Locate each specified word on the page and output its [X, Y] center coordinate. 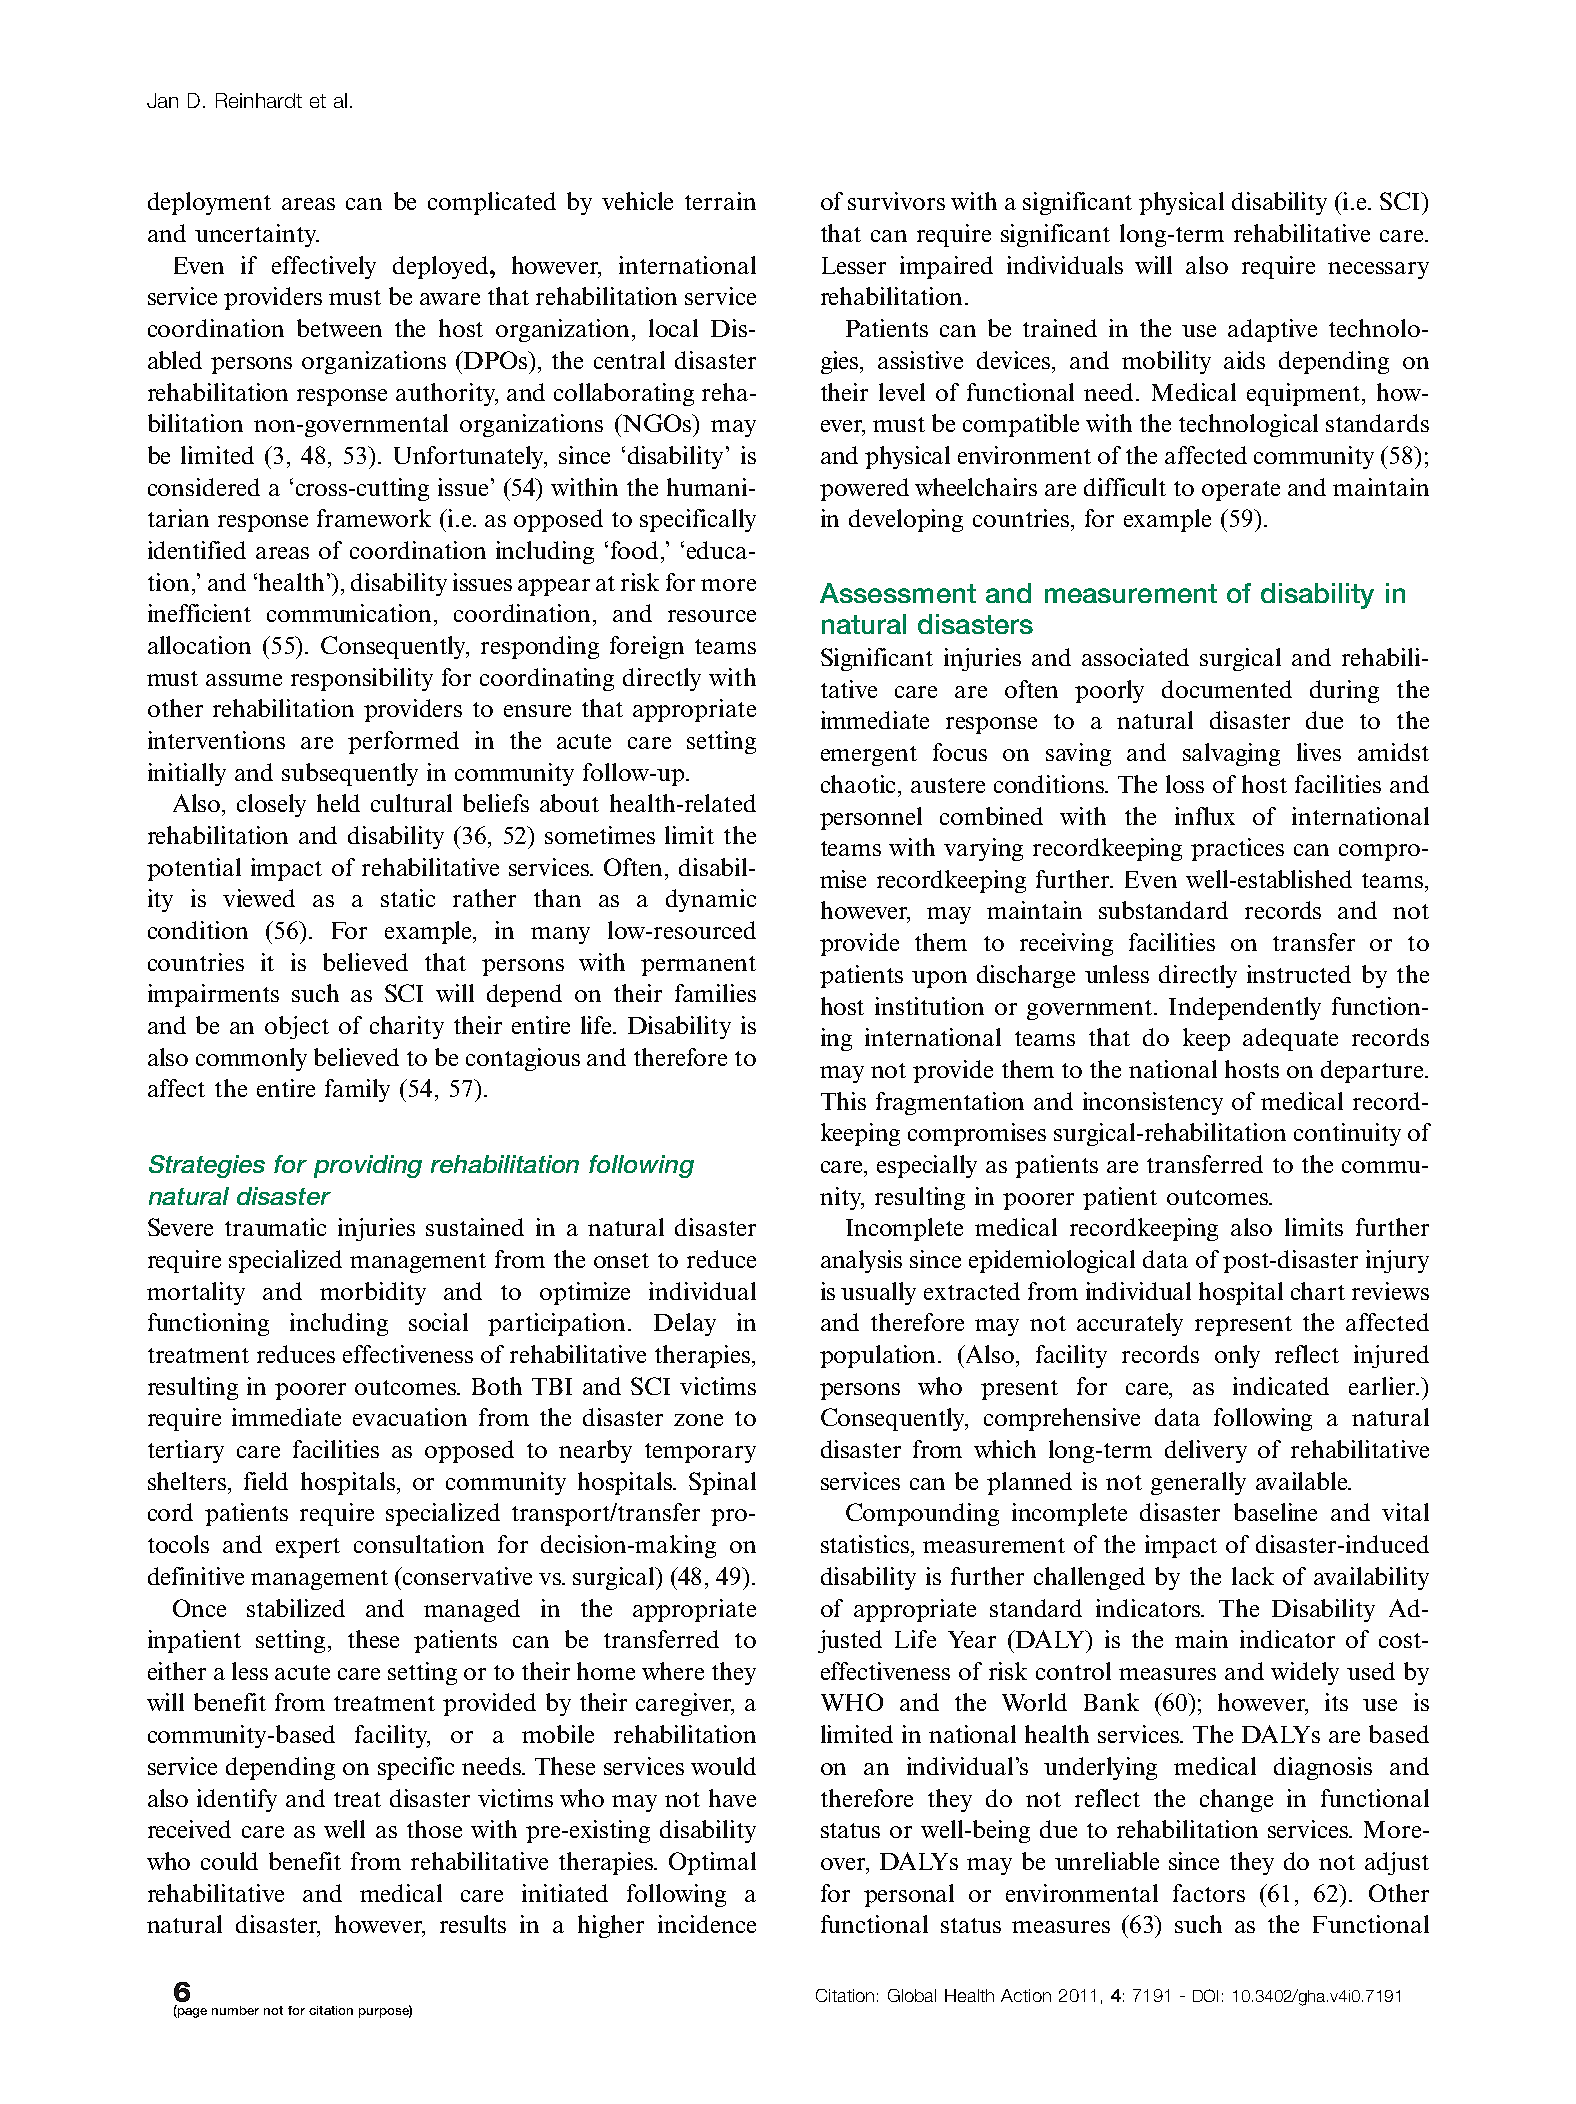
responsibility [362, 679]
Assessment [898, 593]
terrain [720, 201]
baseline [1275, 1512]
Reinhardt [259, 100]
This [843, 1101]
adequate [1290, 1039]
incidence [707, 1924]
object [297, 1027]
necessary [1378, 270]
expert [308, 1548]
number [235, 2010]
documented [1227, 689]
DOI [1205, 1995]
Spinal [722, 1483]
